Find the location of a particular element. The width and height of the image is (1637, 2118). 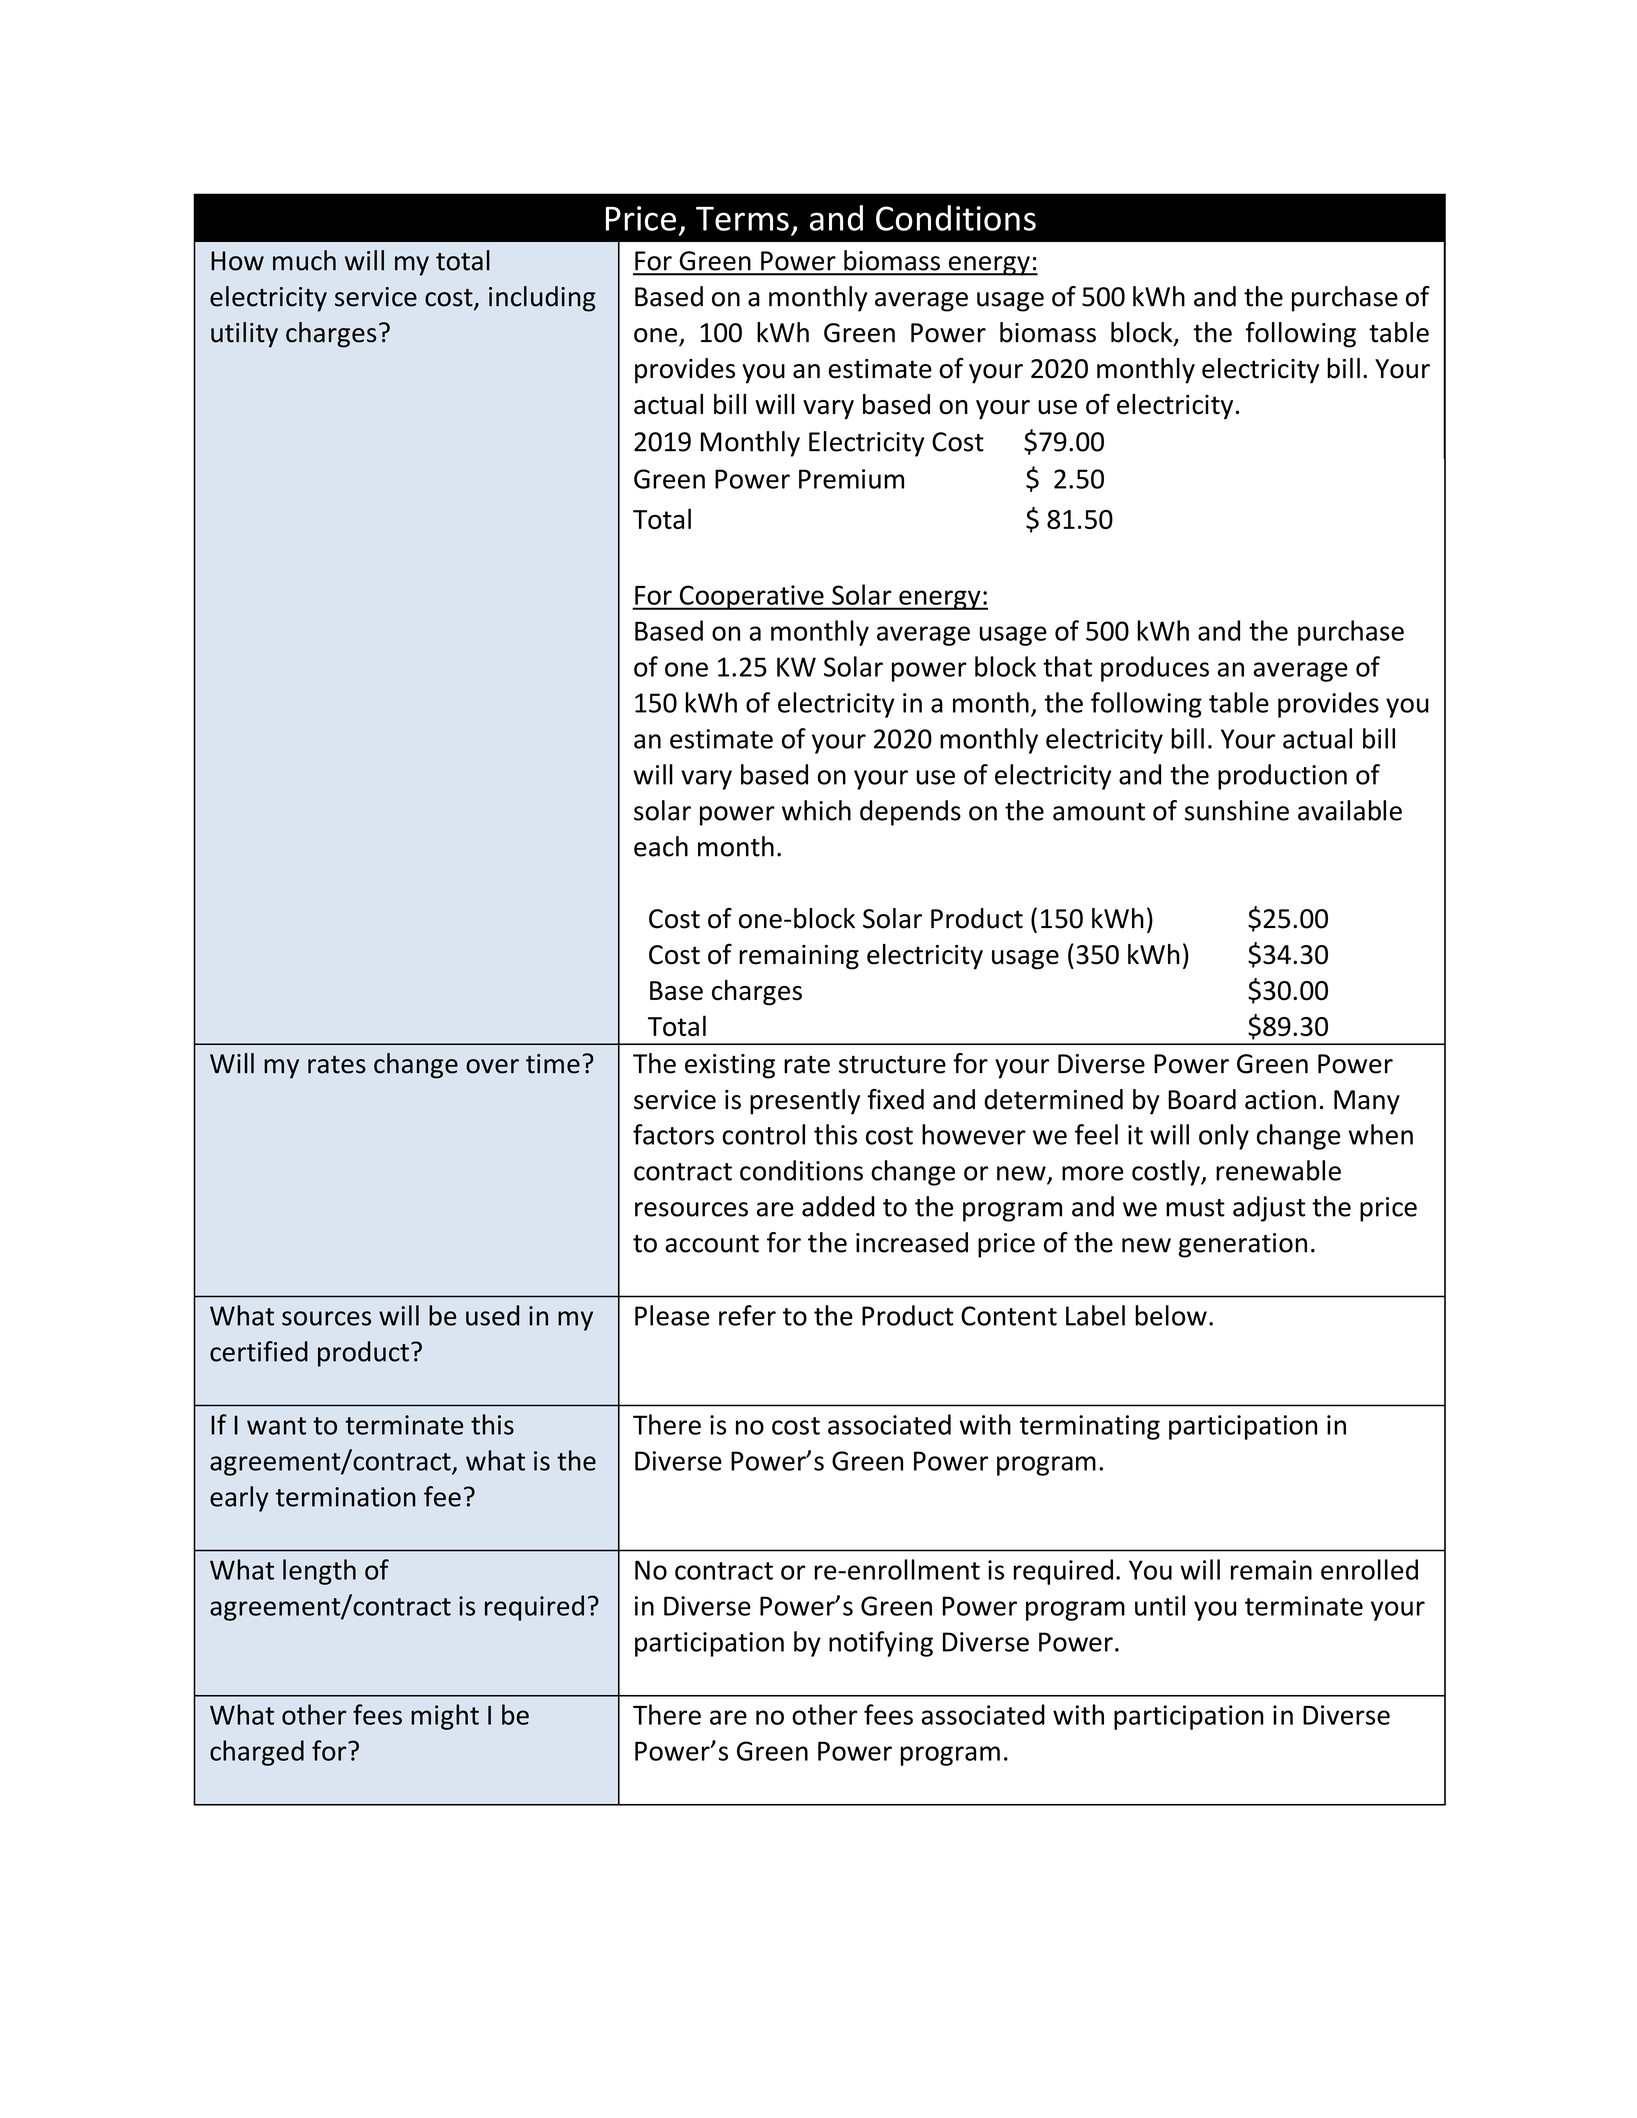

that is located at coordinates (1067, 666).
